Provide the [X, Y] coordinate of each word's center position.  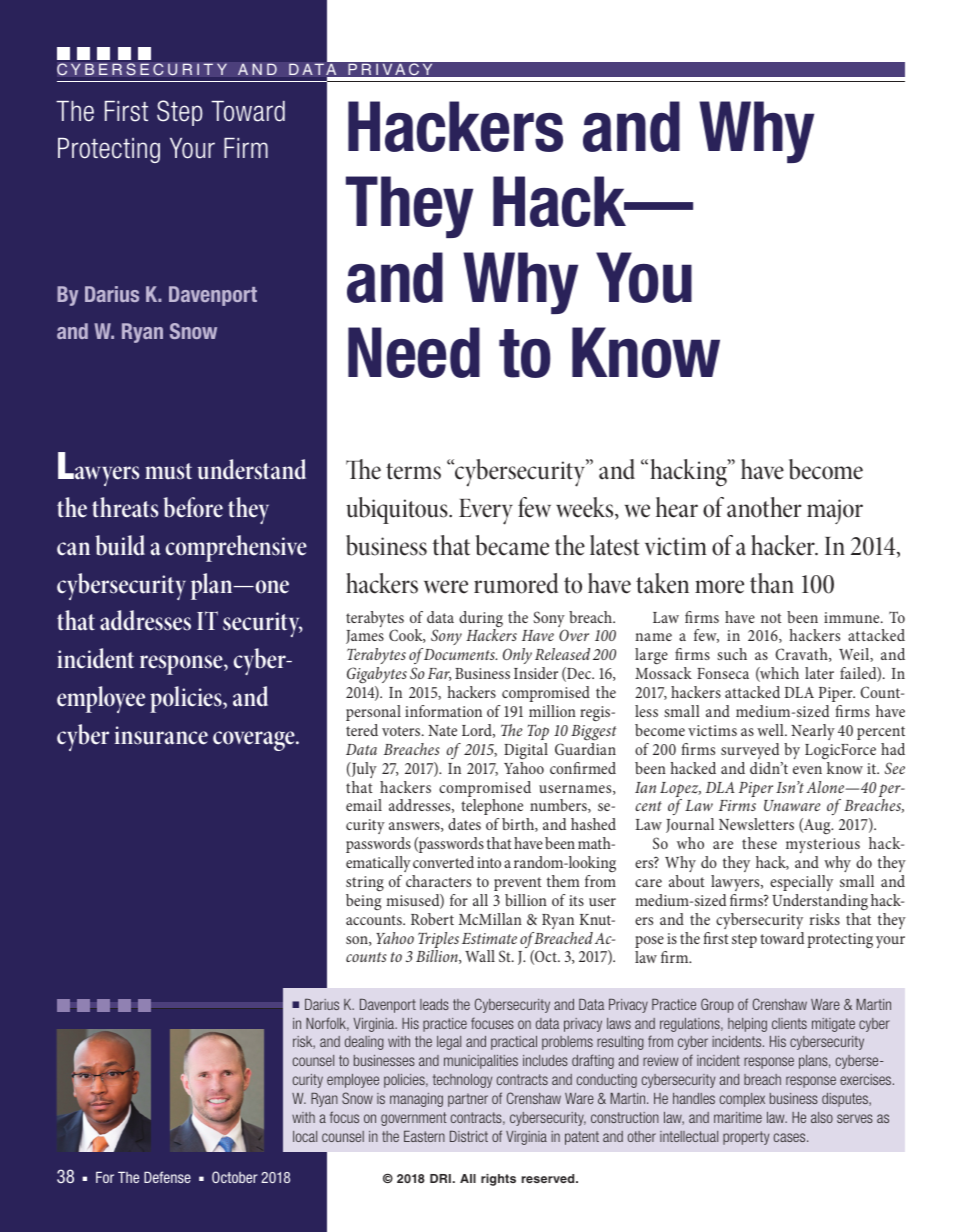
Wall [480, 956]
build [120, 545]
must [168, 471]
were [446, 587]
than [772, 583]
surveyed [750, 751]
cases [791, 1137]
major [835, 511]
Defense [167, 1177]
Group [717, 1005]
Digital [526, 751]
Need [414, 352]
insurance [161, 735]
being [363, 902]
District [469, 1136]
